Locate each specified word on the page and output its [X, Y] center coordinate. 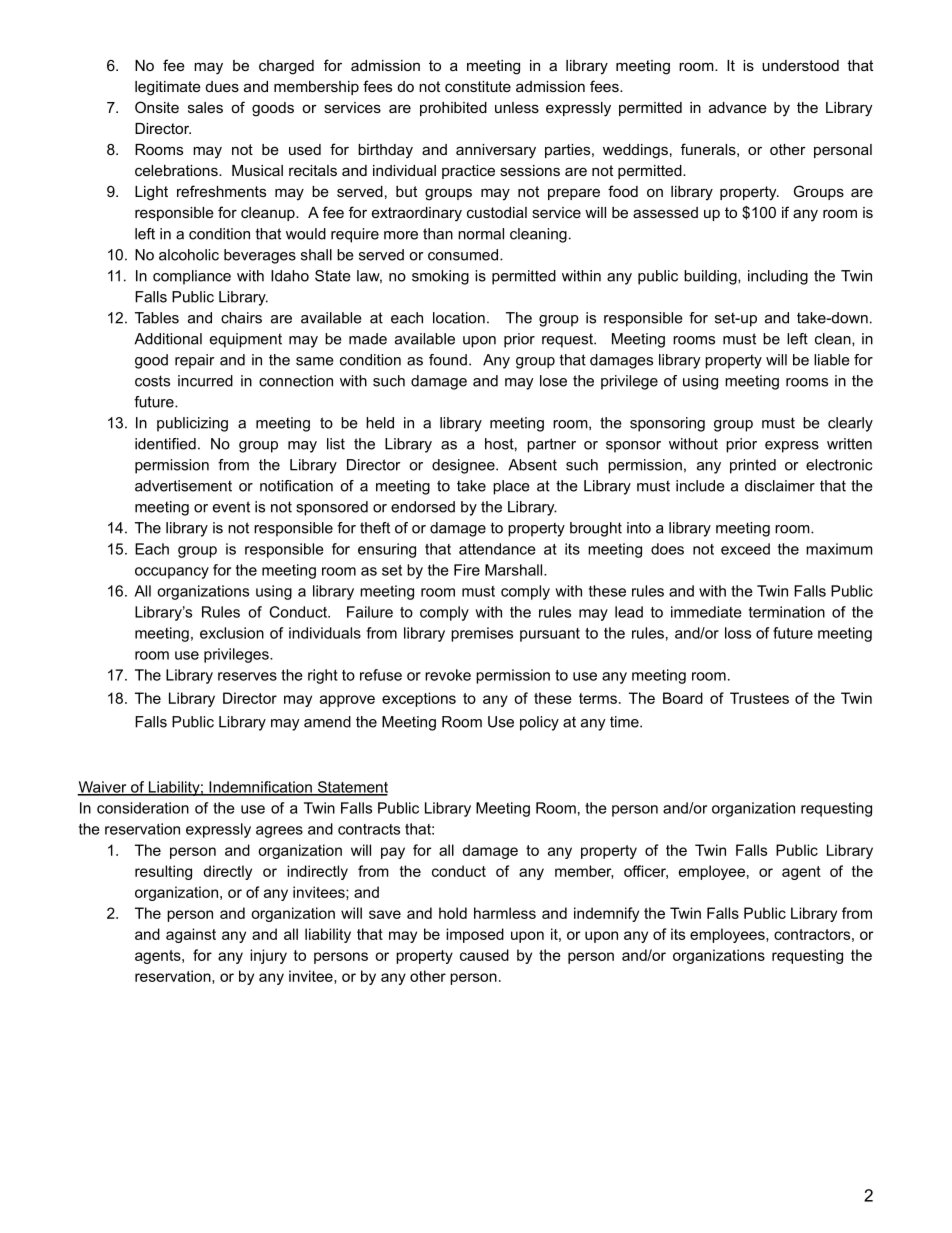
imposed [475, 935]
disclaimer [780, 486]
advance [738, 107]
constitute [478, 86]
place [511, 487]
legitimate [168, 88]
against [191, 935]
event [231, 507]
